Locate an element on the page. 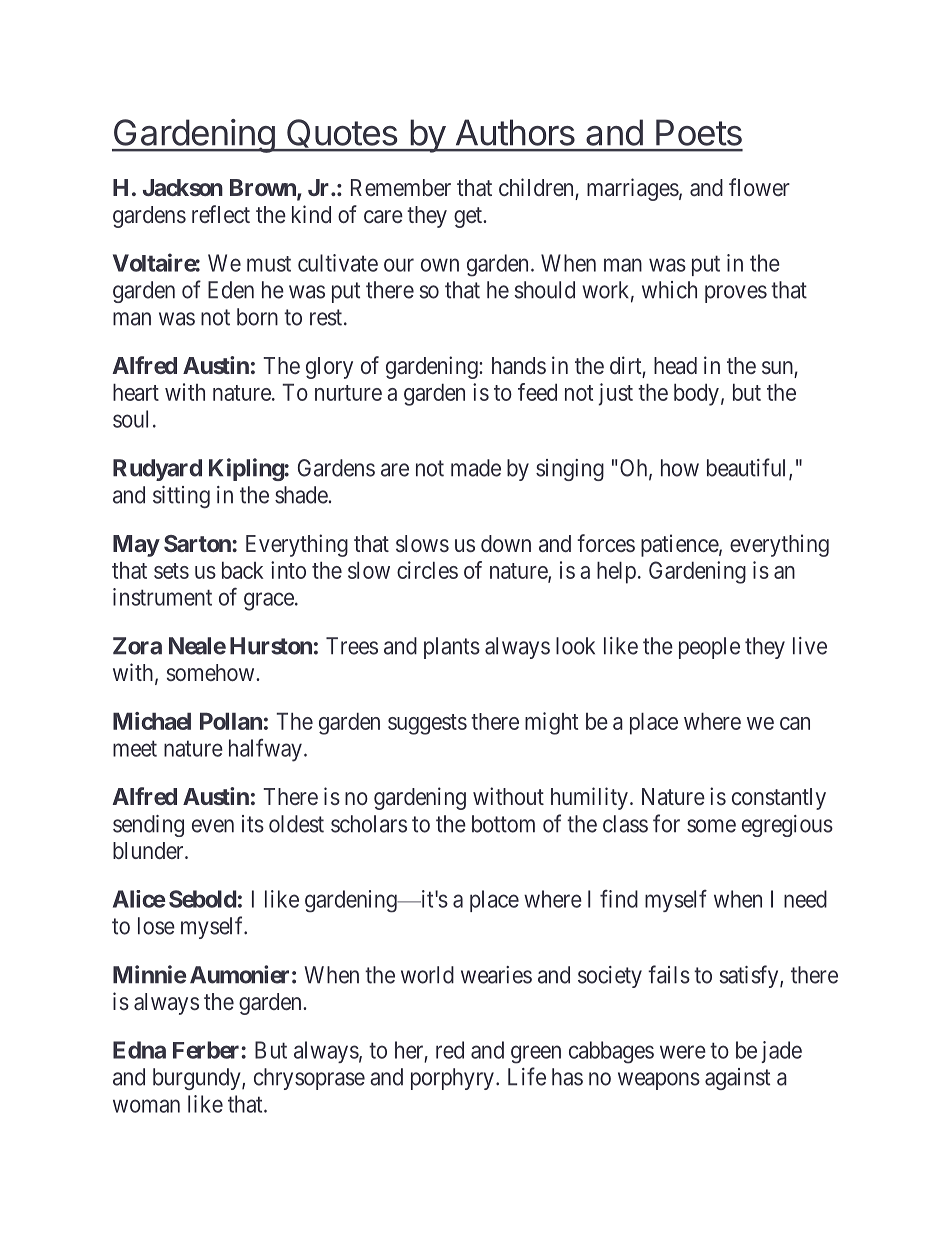 This image has height=1233, width=952. constantly is located at coordinates (779, 799).
